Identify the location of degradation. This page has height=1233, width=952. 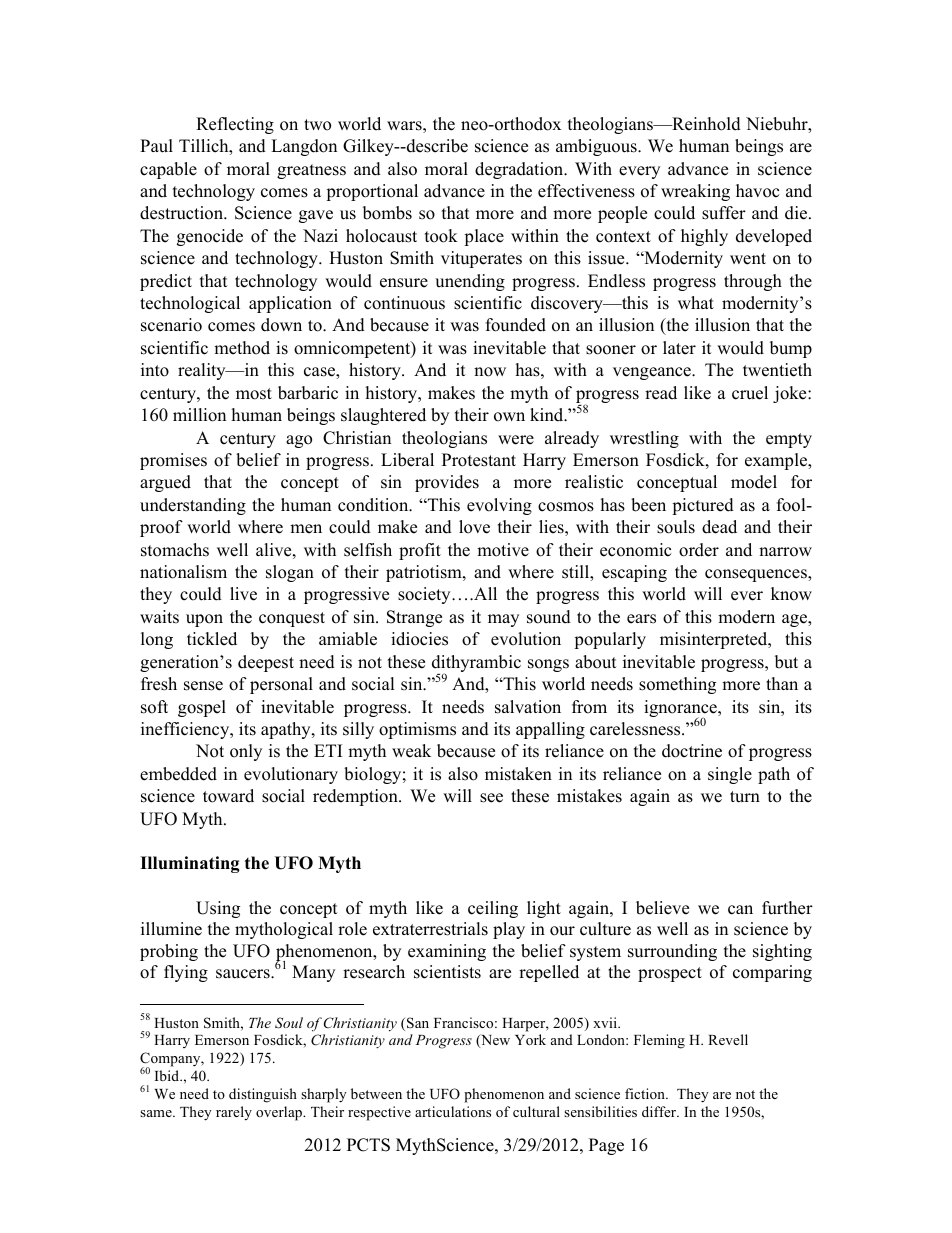
(520, 170).
